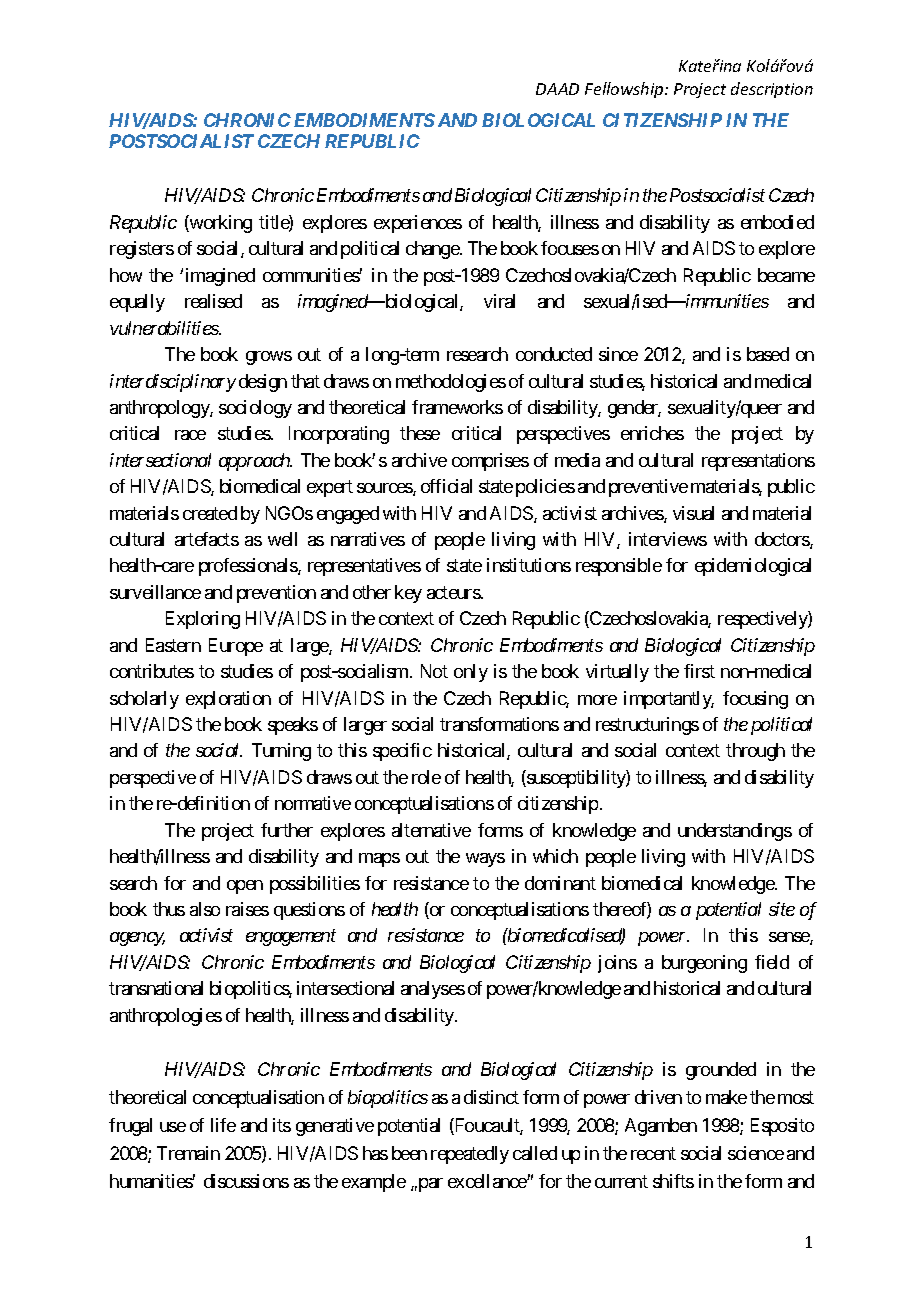  I want to click on life, so click(223, 1125).
